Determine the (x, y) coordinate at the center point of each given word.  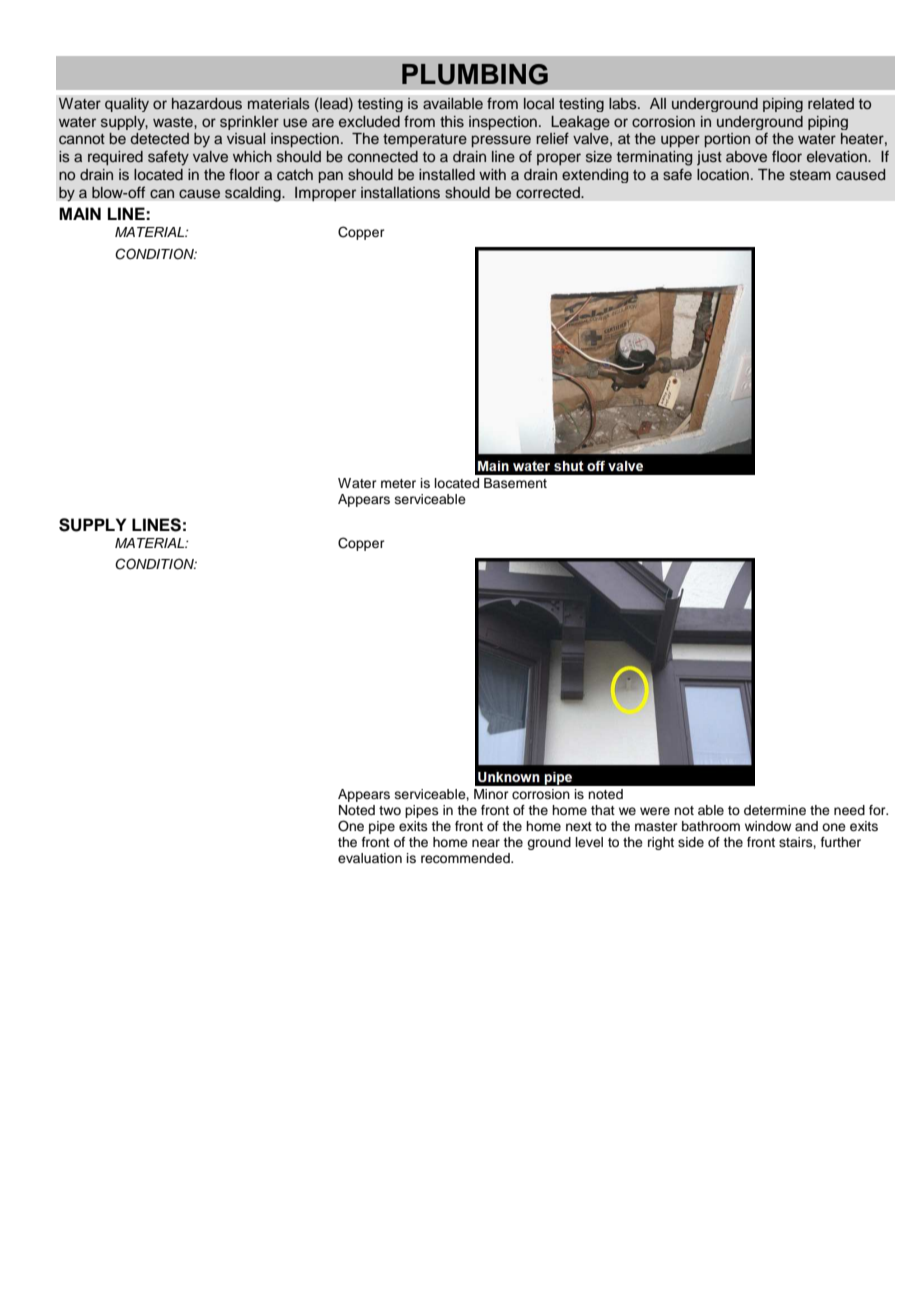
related (831, 104)
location (723, 174)
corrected (549, 193)
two (390, 810)
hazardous (207, 103)
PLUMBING (475, 74)
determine (775, 810)
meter (398, 483)
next (579, 826)
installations (400, 193)
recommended (466, 858)
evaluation (370, 858)
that (603, 810)
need (849, 810)
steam (810, 175)
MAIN (80, 213)
